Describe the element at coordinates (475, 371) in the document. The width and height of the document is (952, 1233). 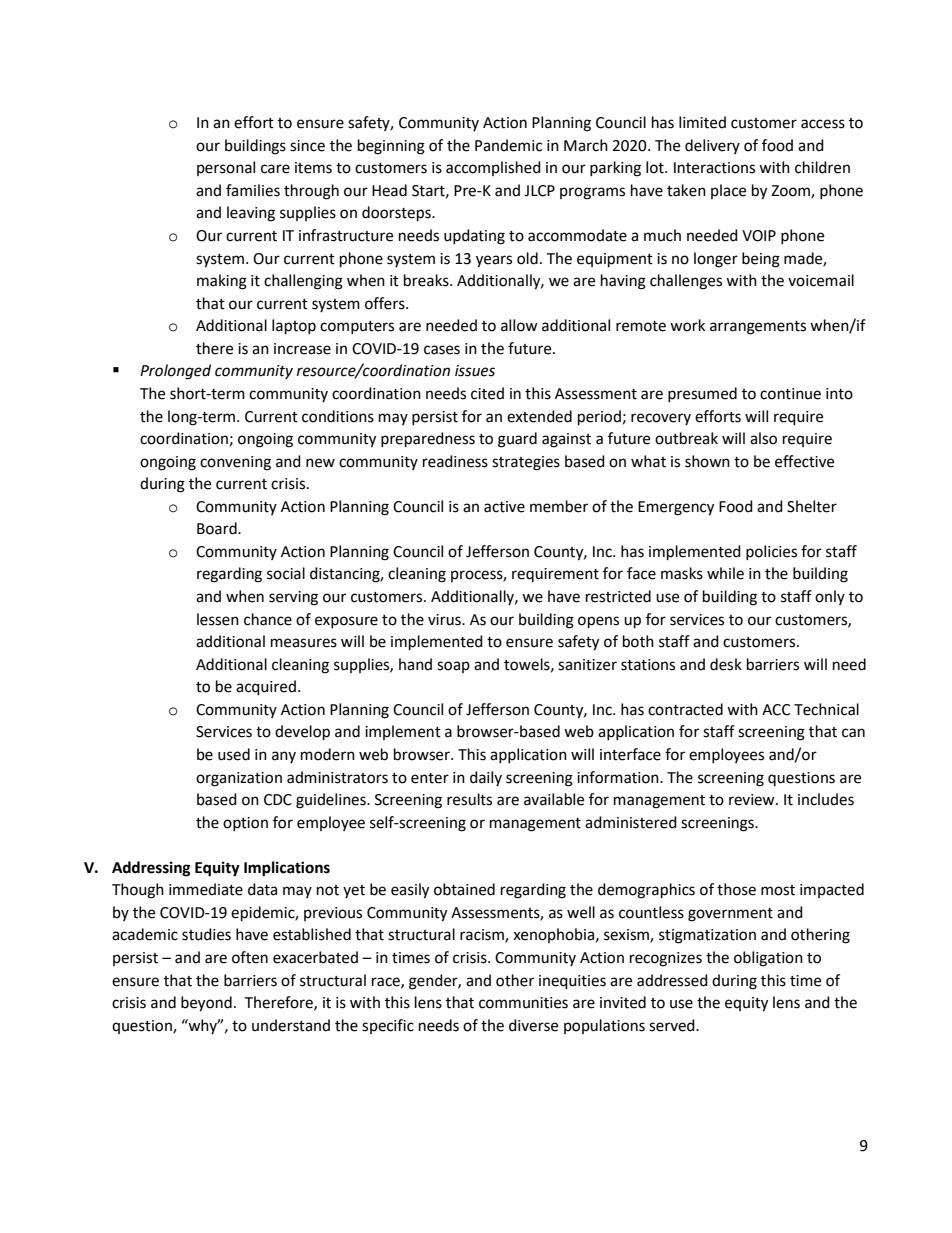
I see `issues` at that location.
